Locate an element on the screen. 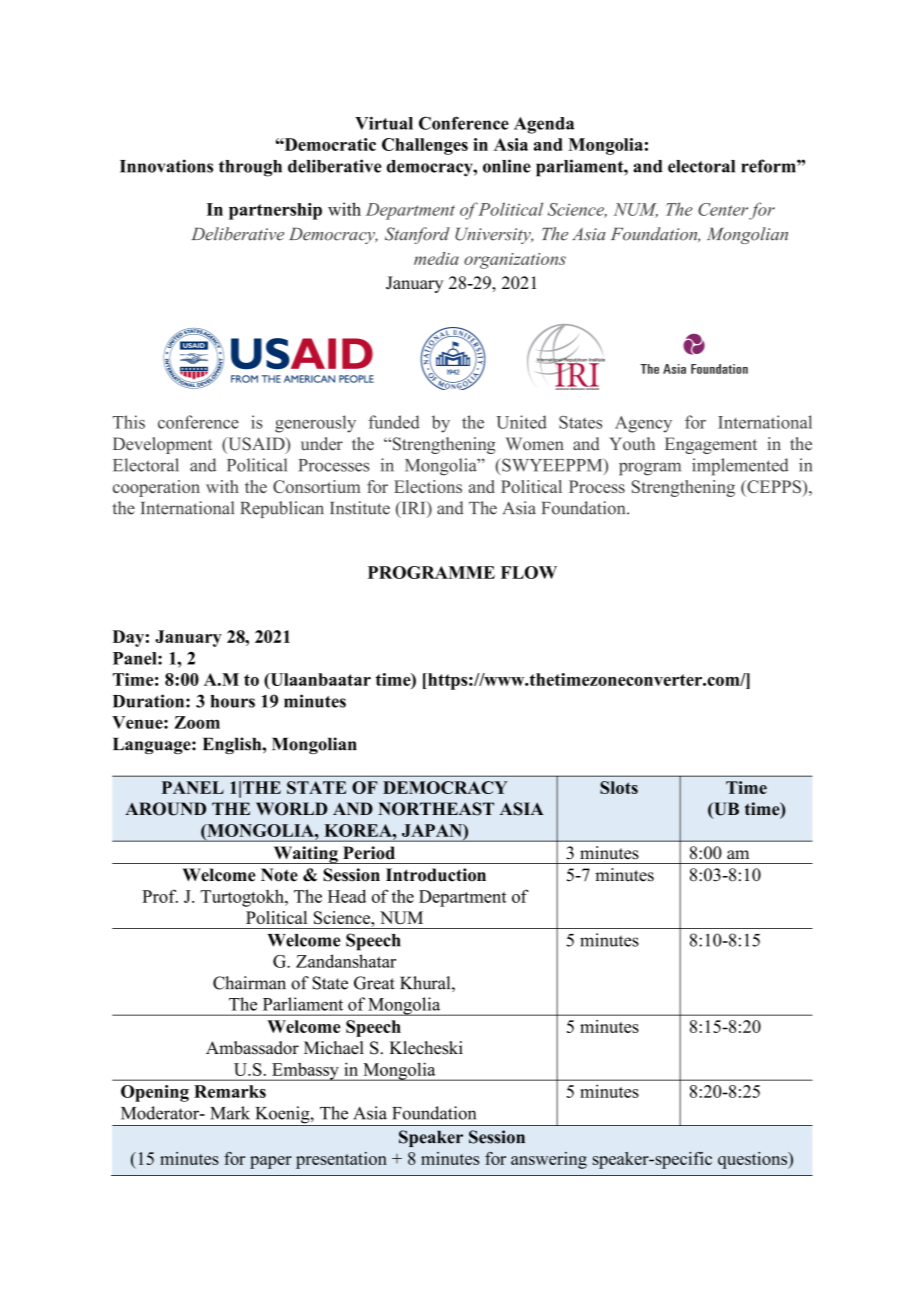  Elections is located at coordinates (428, 486).
